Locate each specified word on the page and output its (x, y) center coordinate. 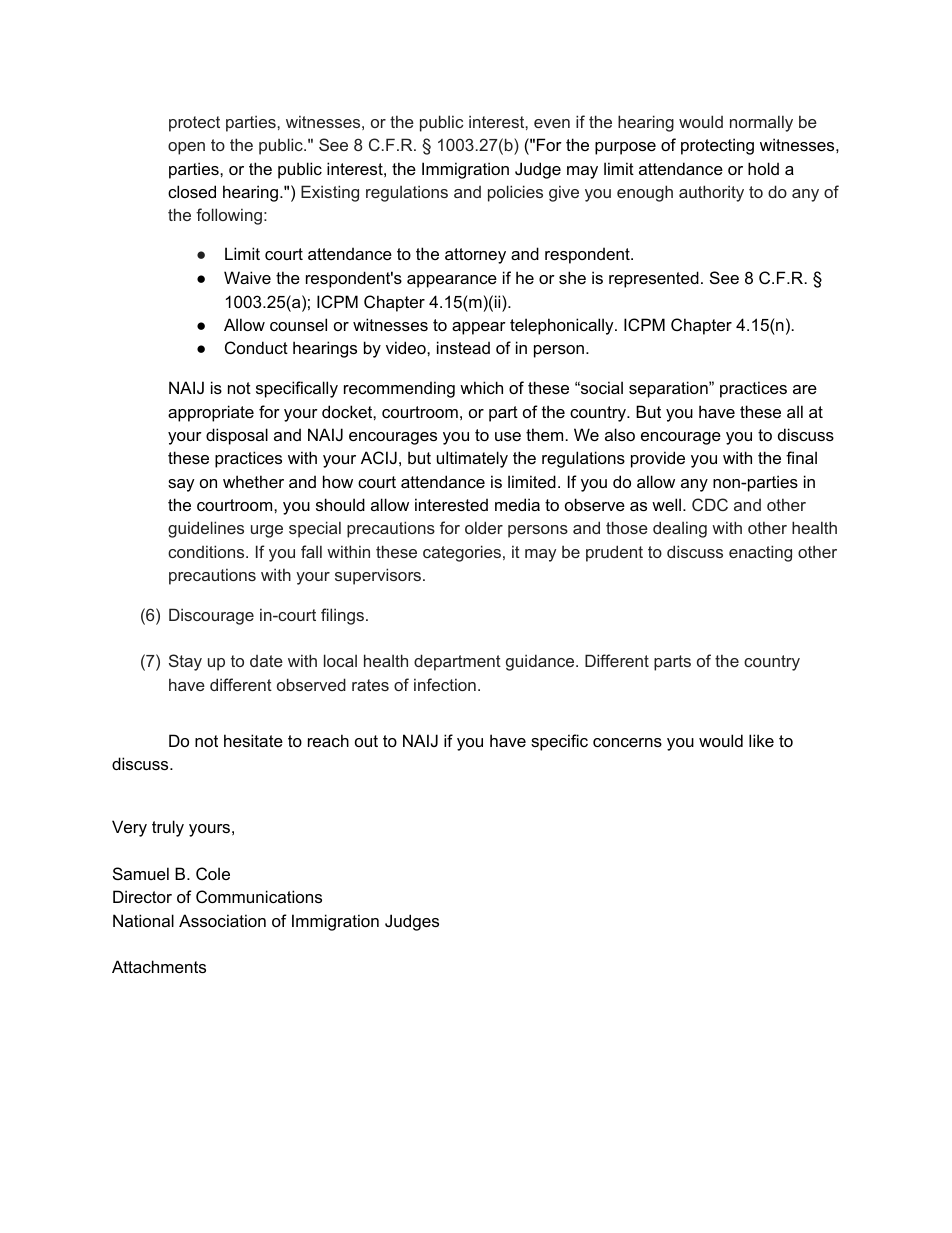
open (186, 148)
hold (763, 168)
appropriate (211, 413)
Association (222, 920)
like (761, 740)
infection (445, 684)
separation (669, 389)
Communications (259, 896)
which (481, 387)
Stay (185, 662)
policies (515, 193)
